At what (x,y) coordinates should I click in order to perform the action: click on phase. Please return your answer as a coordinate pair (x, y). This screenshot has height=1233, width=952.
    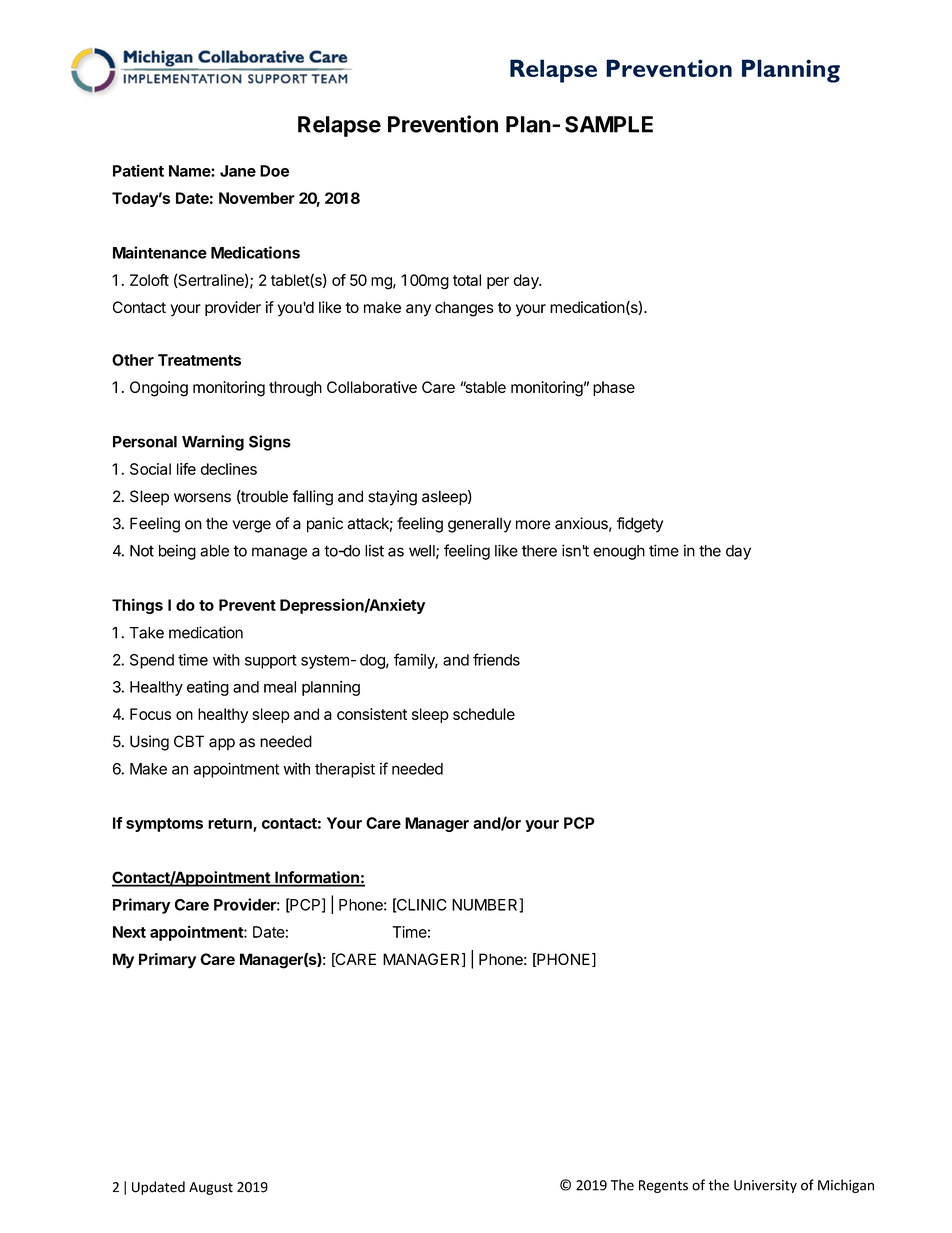
    Looking at the image, I should click on (614, 388).
